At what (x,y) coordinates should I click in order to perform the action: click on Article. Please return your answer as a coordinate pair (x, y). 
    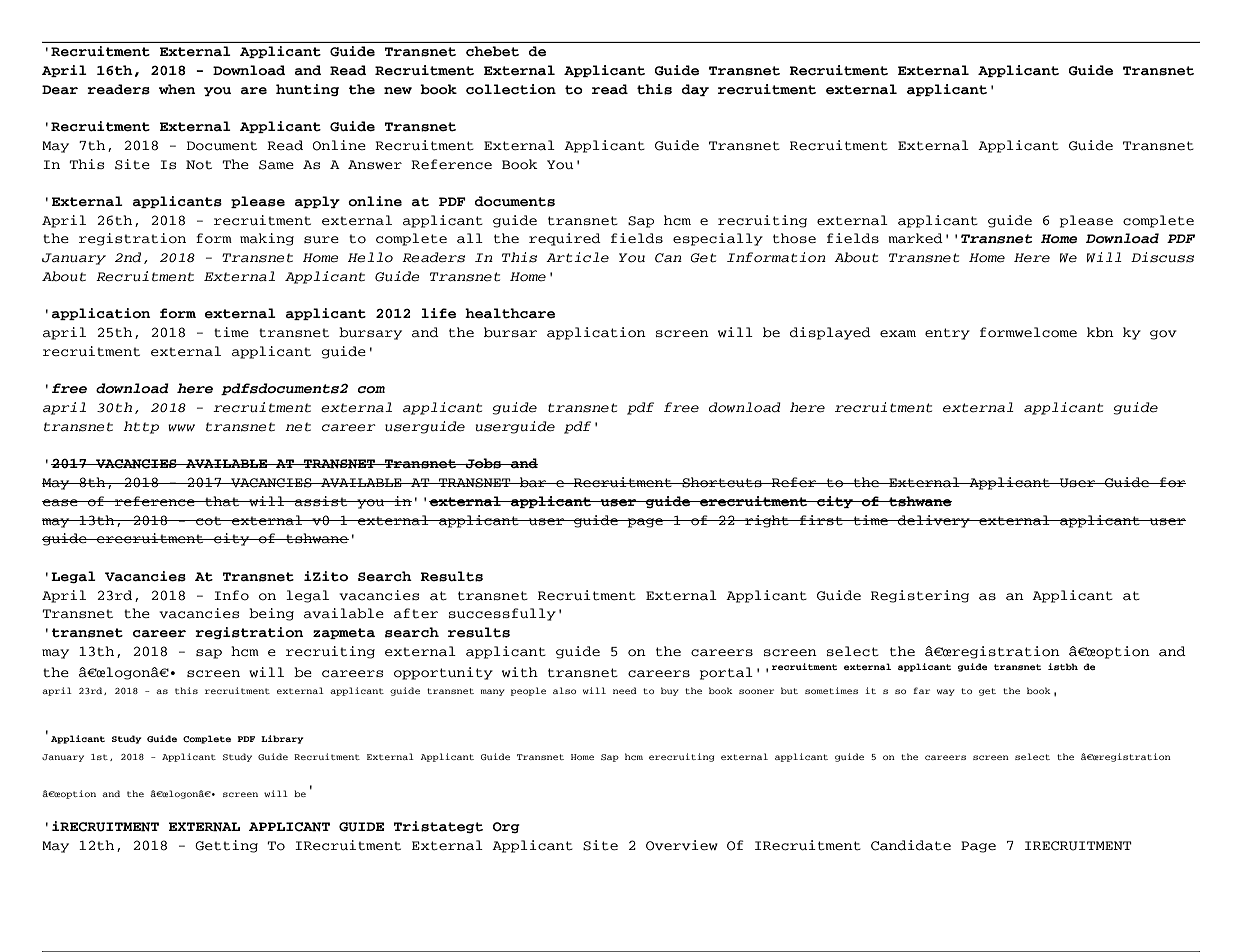
    Looking at the image, I should click on (577, 257).
